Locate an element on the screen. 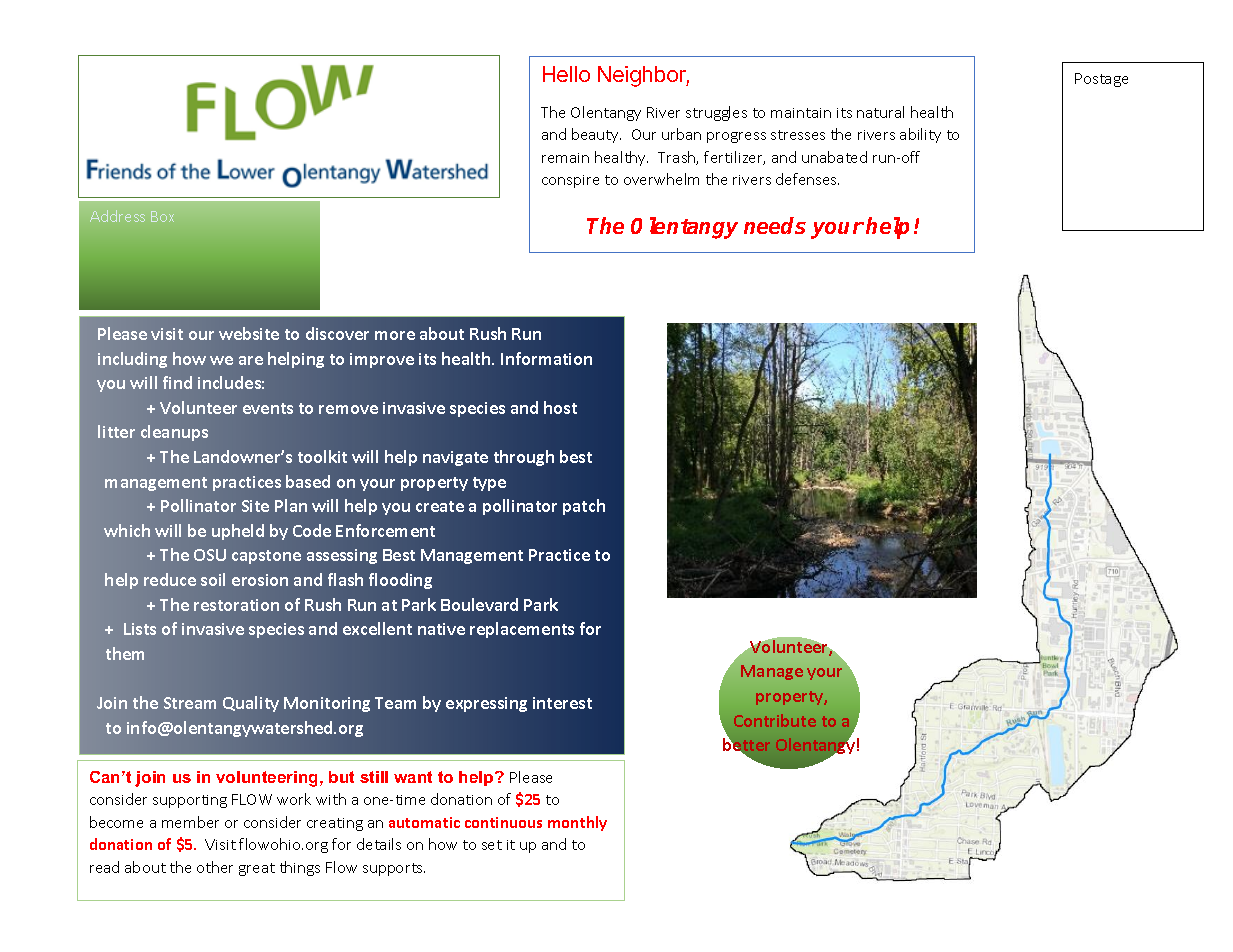  Box is located at coordinates (162, 216).
